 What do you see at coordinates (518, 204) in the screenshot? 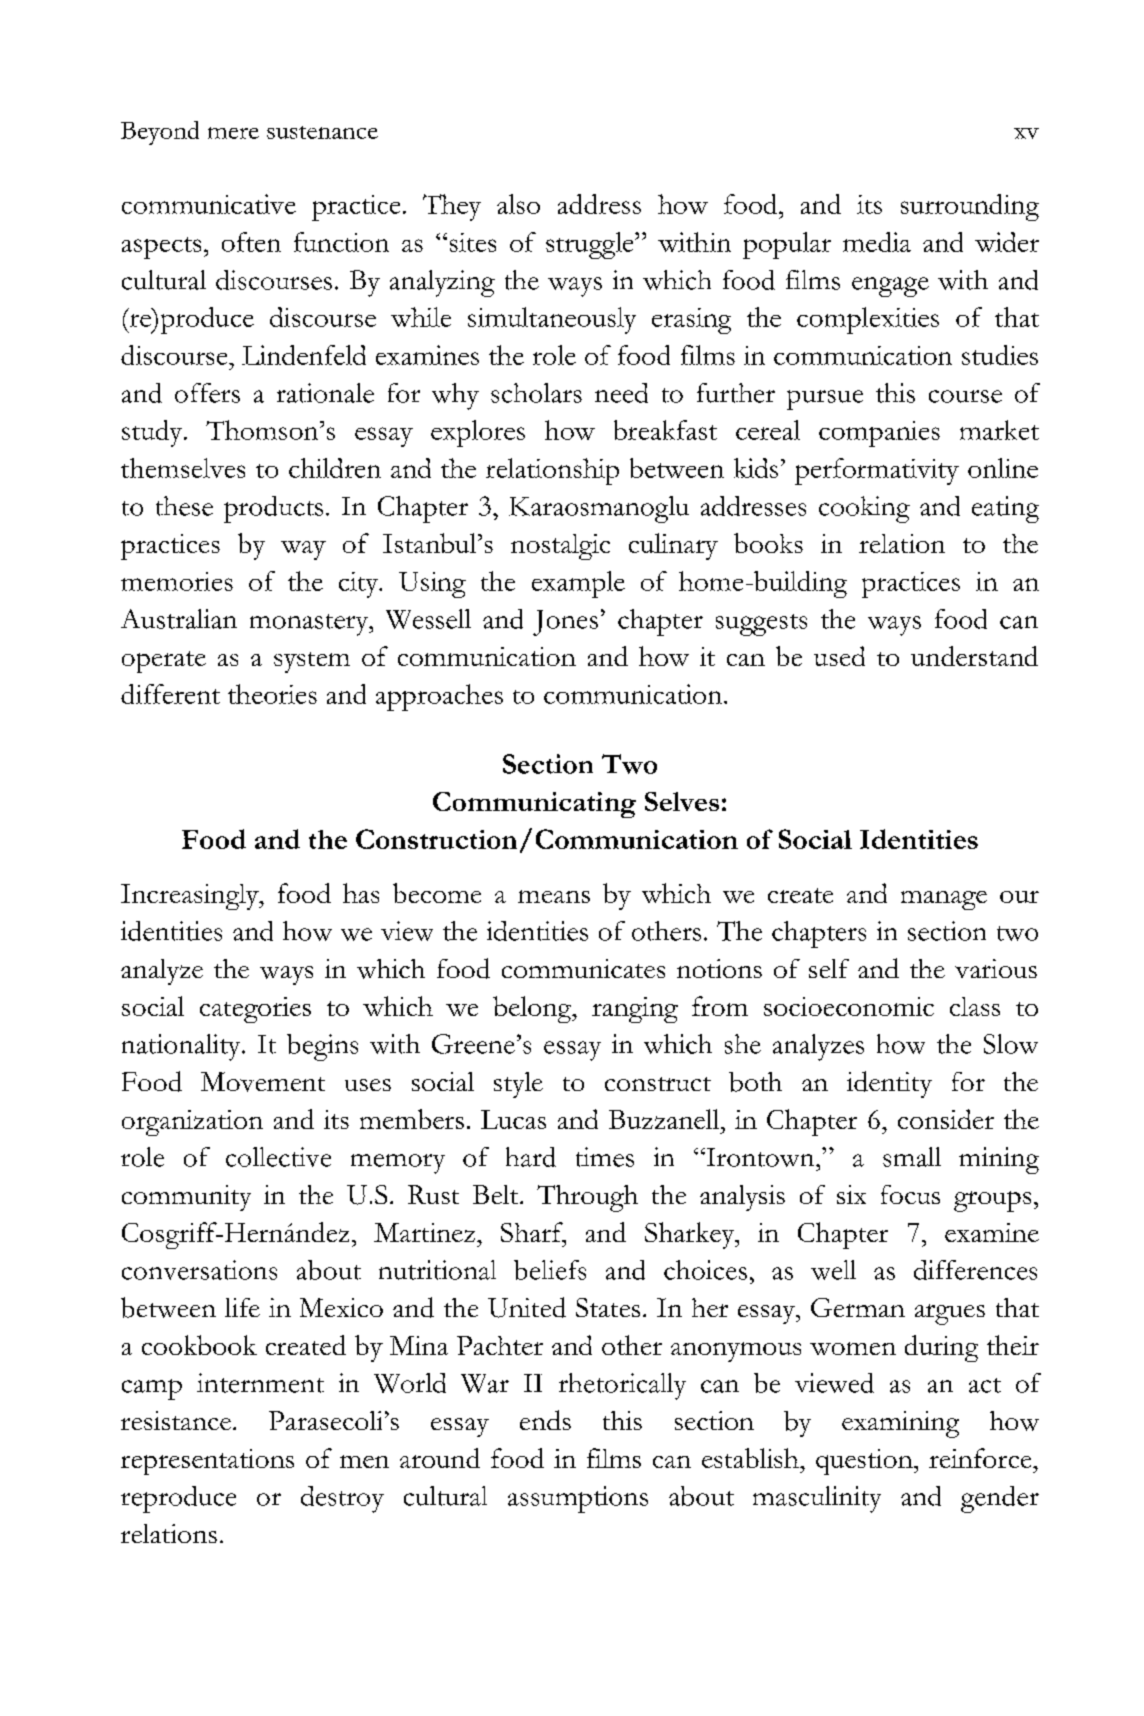
I see `also` at bounding box center [518, 204].
